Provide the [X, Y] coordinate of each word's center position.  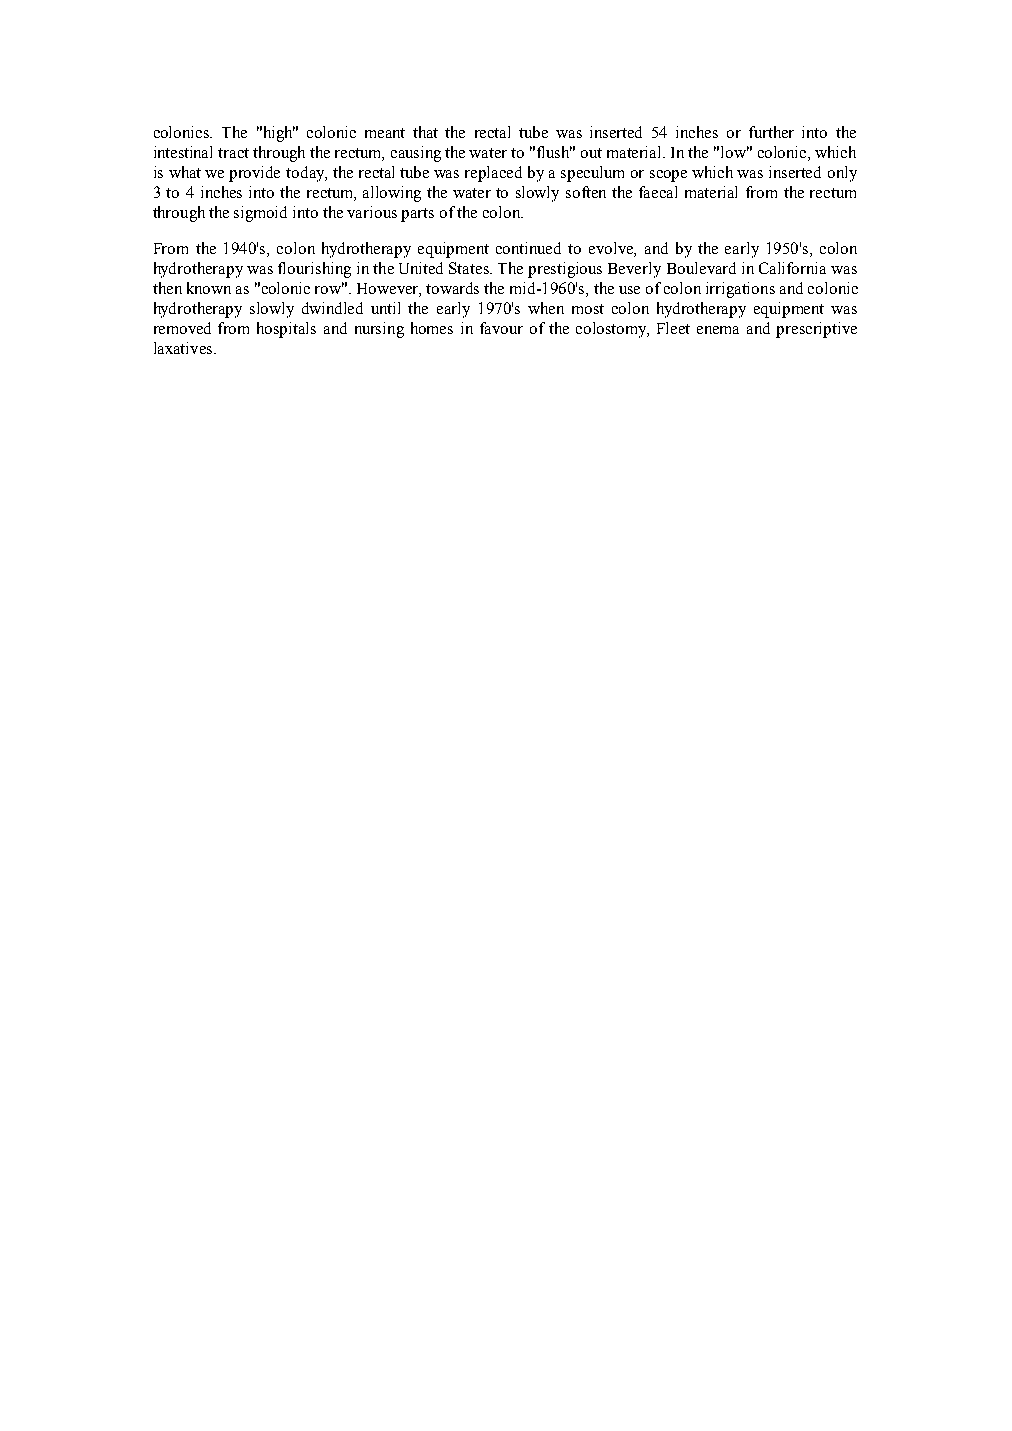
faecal [658, 192]
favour [501, 328]
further [771, 132]
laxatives [184, 348]
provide [254, 174]
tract [233, 153]
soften [586, 192]
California [792, 268]
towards [452, 288]
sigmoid [260, 214]
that [425, 132]
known [209, 288]
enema [718, 330]
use [629, 290]
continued [528, 248]
